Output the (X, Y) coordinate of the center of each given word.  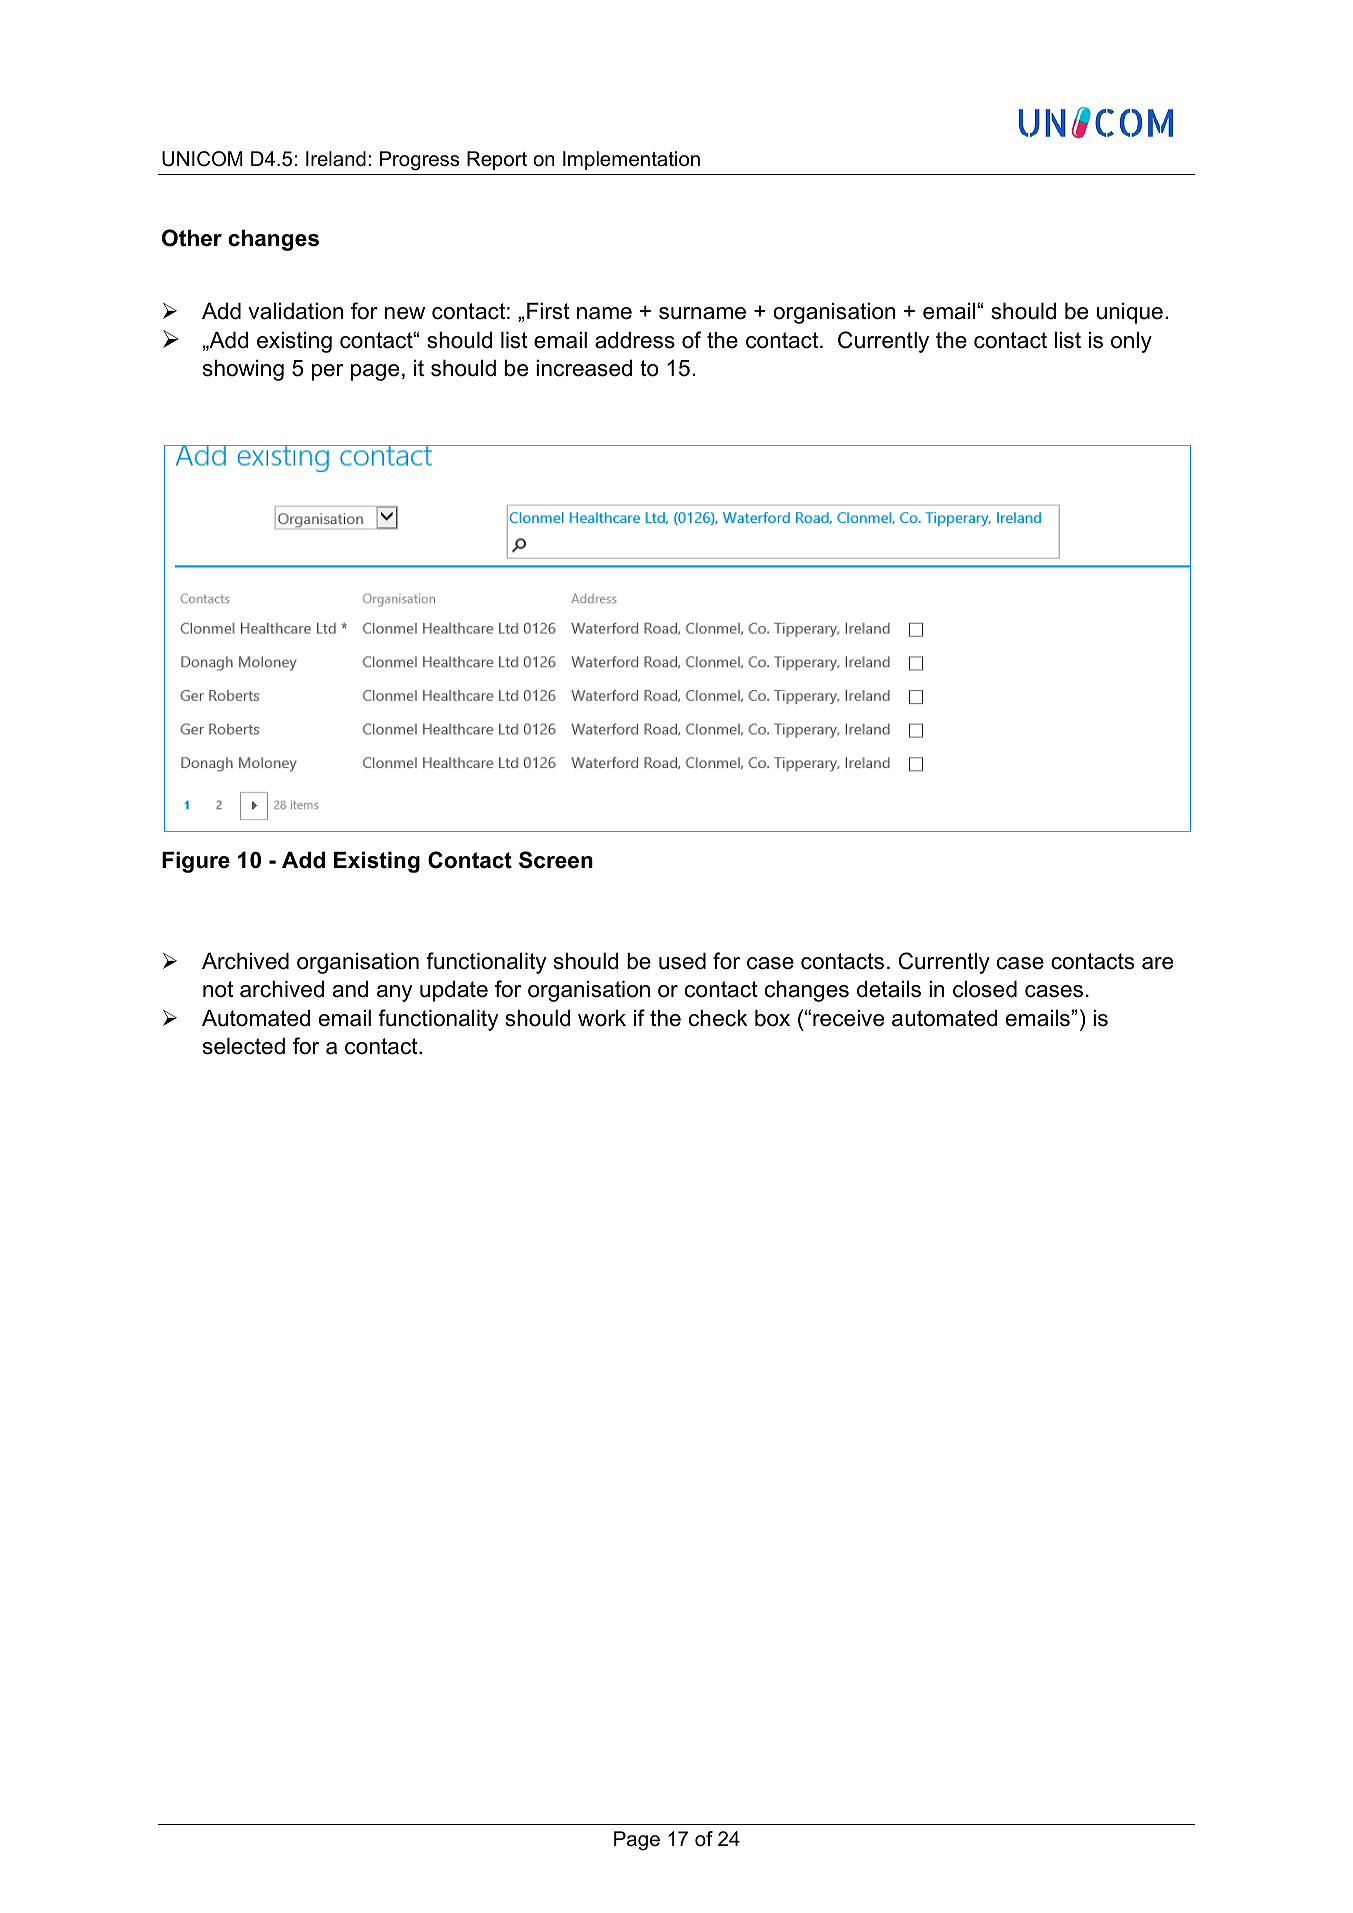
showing (243, 370)
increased (584, 368)
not (218, 989)
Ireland (336, 159)
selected (244, 1046)
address (635, 340)
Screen (556, 860)
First (548, 311)
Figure (196, 862)
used (682, 961)
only (1131, 342)
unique (1130, 313)
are (1157, 963)
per (327, 372)
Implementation (631, 160)
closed (985, 989)
